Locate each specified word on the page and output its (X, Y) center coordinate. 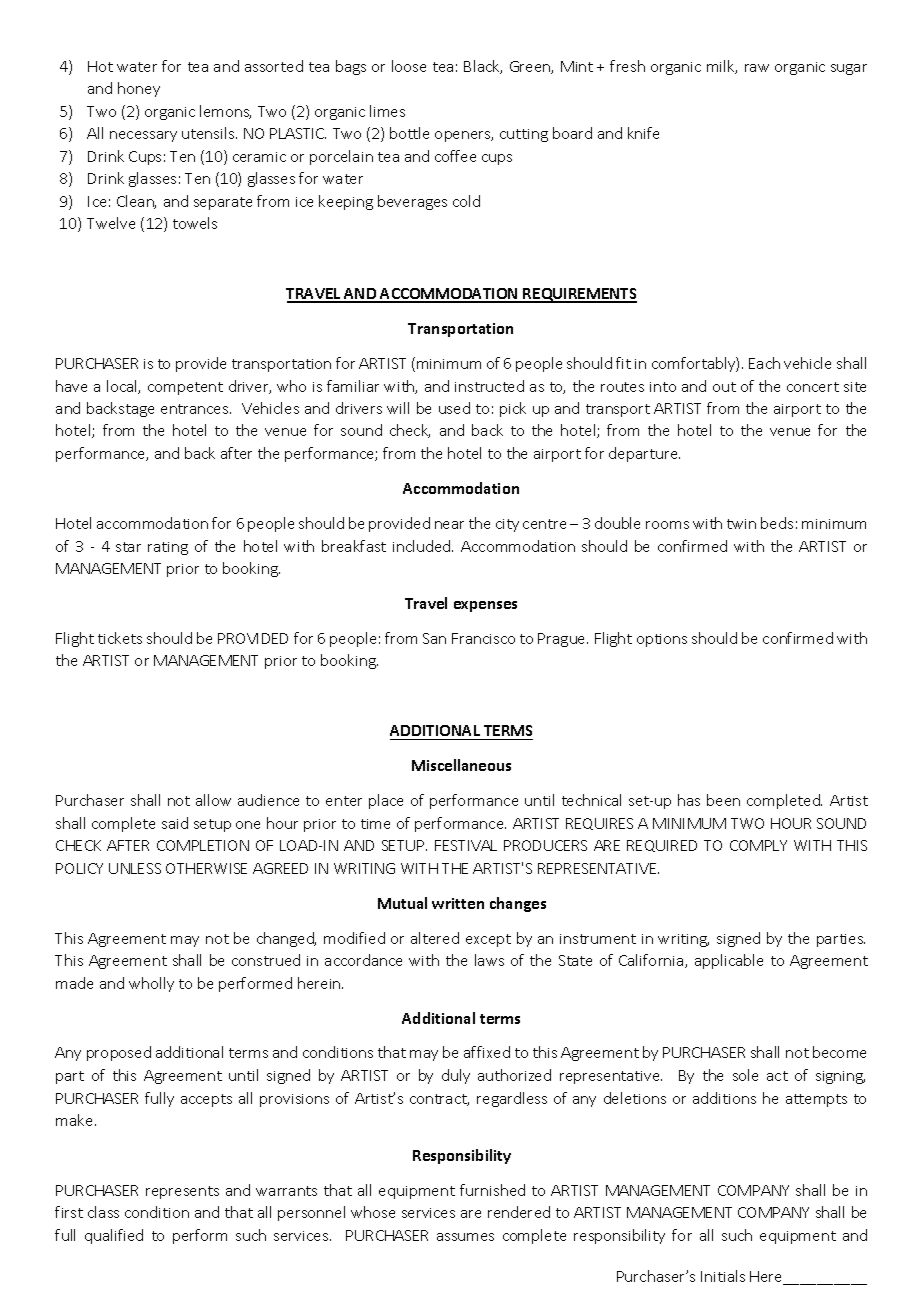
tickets (120, 638)
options (662, 640)
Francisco (483, 638)
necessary (143, 136)
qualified (114, 1236)
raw (757, 68)
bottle (409, 133)
